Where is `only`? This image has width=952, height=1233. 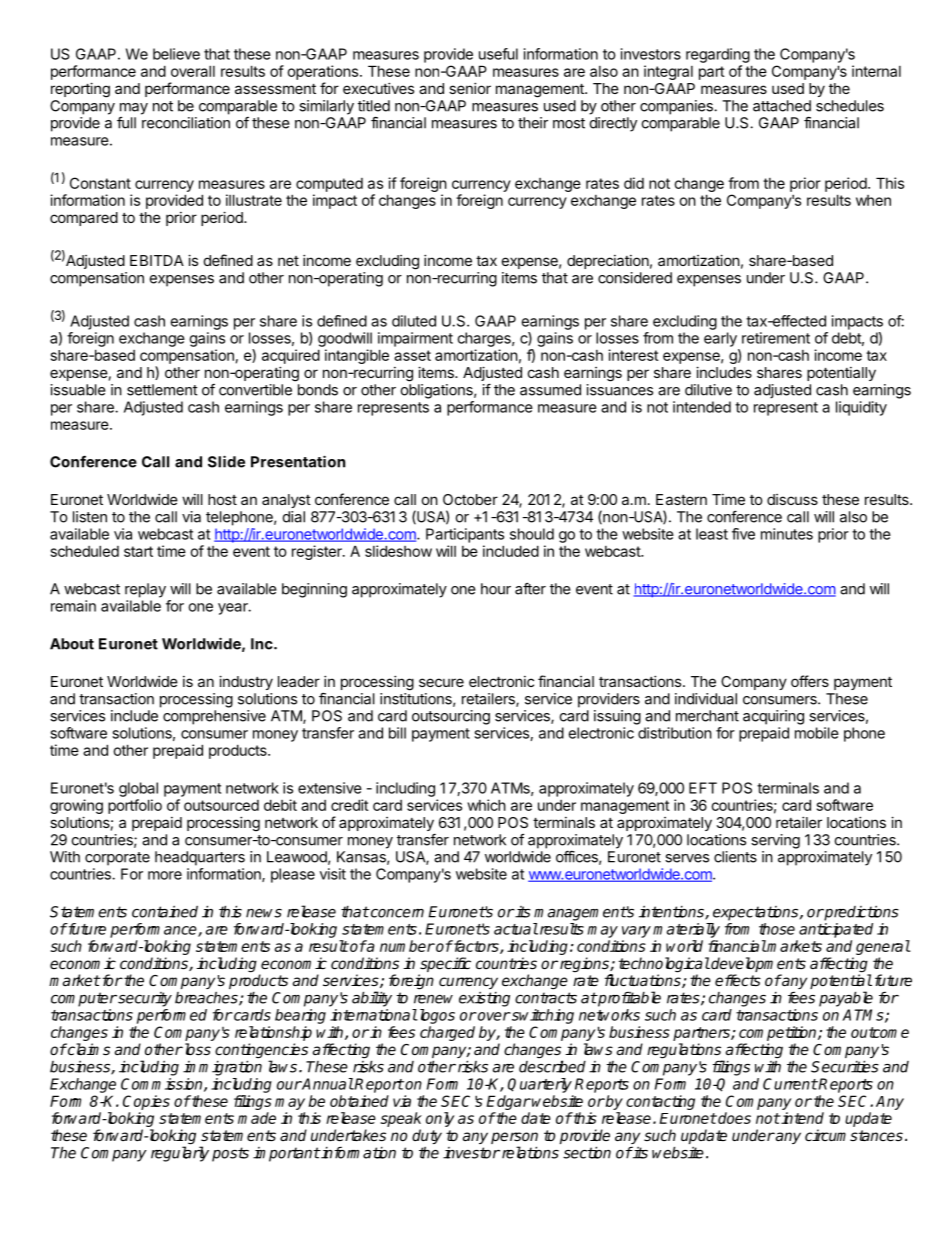 only is located at coordinates (440, 1119).
